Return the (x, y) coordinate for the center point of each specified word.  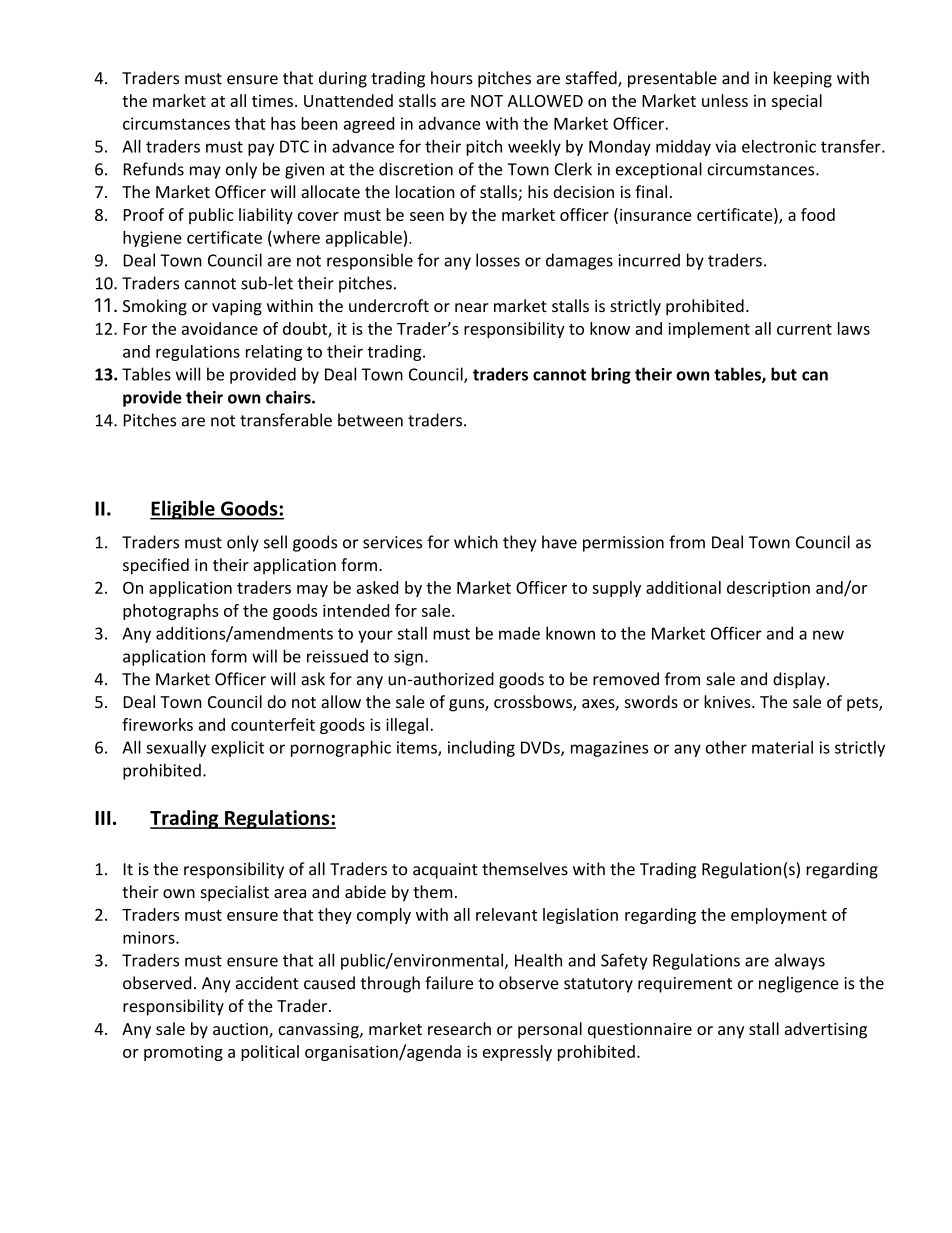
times (272, 101)
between (370, 420)
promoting (183, 1053)
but (784, 374)
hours (452, 78)
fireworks (157, 724)
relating (274, 353)
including (481, 749)
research (459, 1028)
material (782, 747)
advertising (826, 1030)
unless (725, 100)
